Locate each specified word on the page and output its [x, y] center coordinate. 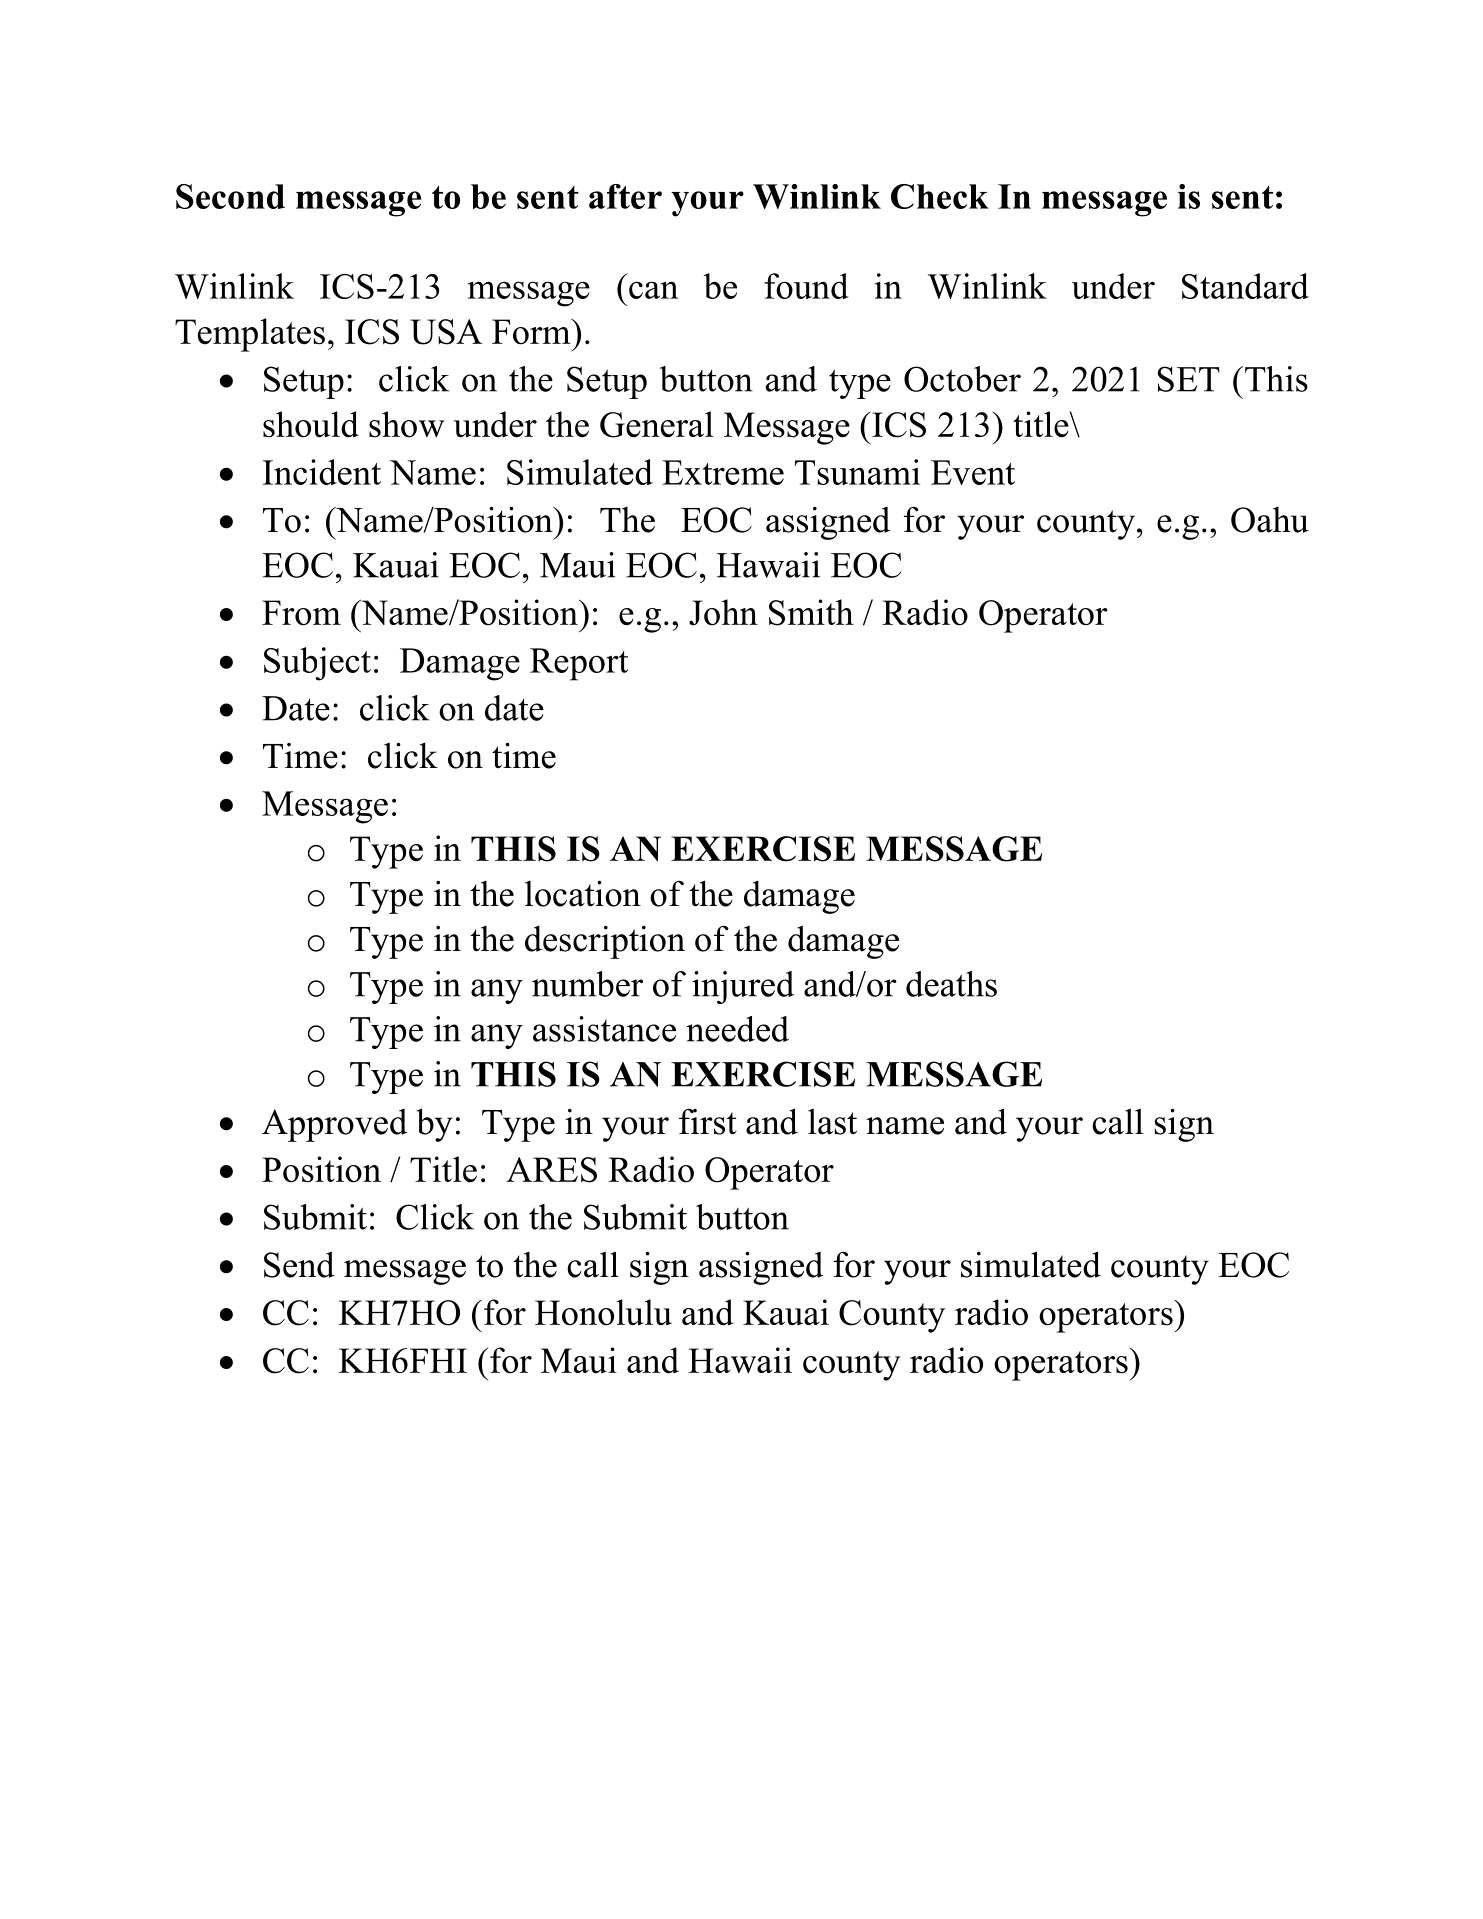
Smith [811, 612]
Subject [317, 664]
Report [579, 664]
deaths [951, 984]
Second [230, 196]
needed [737, 1029]
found [806, 286]
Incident [321, 472]
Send [299, 1265]
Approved [334, 1125]
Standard [1245, 286]
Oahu [1270, 520]
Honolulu [603, 1312]
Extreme [723, 472]
